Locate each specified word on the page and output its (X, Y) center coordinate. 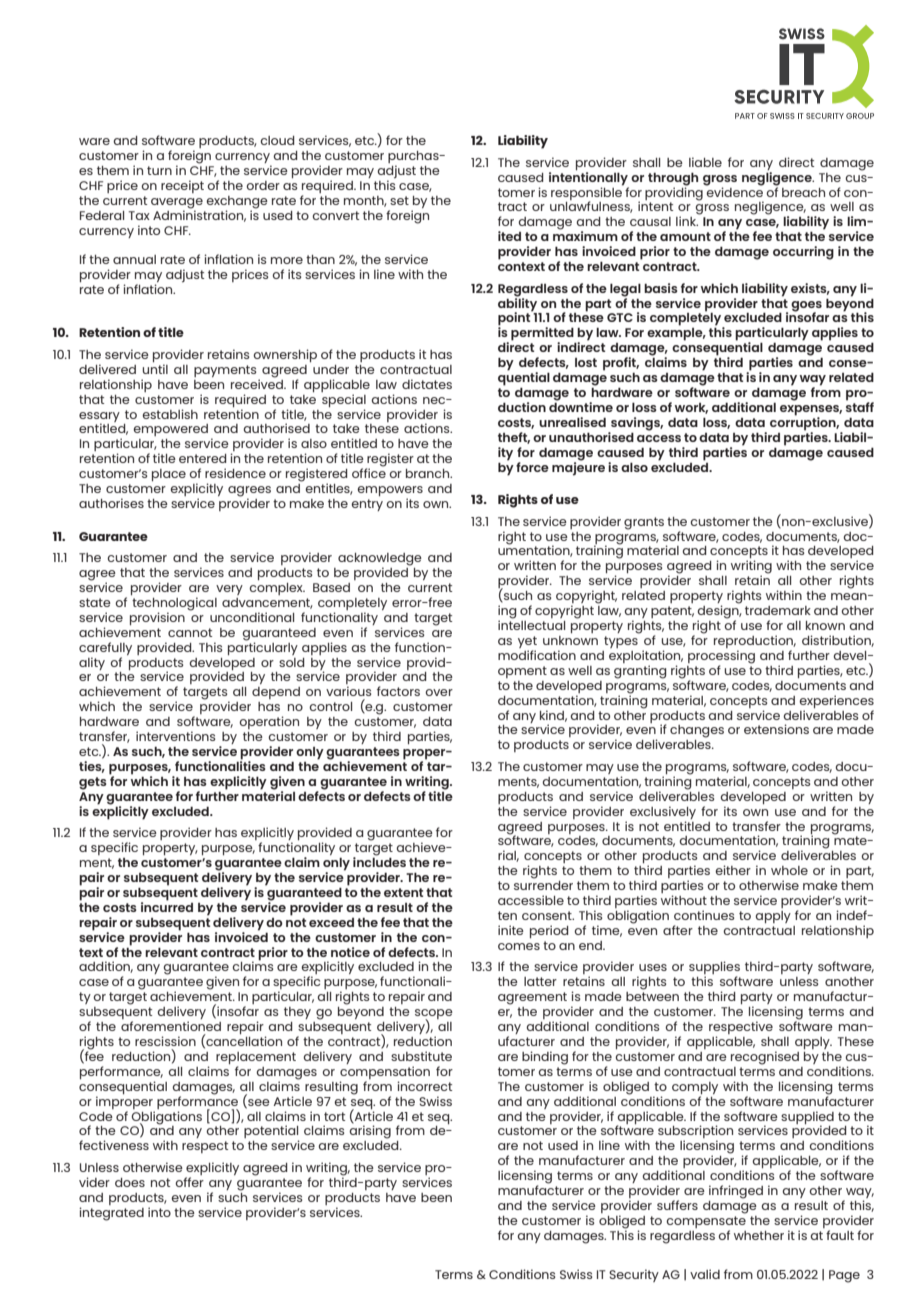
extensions (776, 729)
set (399, 200)
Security (634, 1275)
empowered (170, 430)
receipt (182, 186)
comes (519, 946)
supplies (714, 969)
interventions (176, 736)
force (532, 467)
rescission (165, 1041)
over (439, 692)
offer (189, 1182)
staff (860, 406)
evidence (734, 191)
